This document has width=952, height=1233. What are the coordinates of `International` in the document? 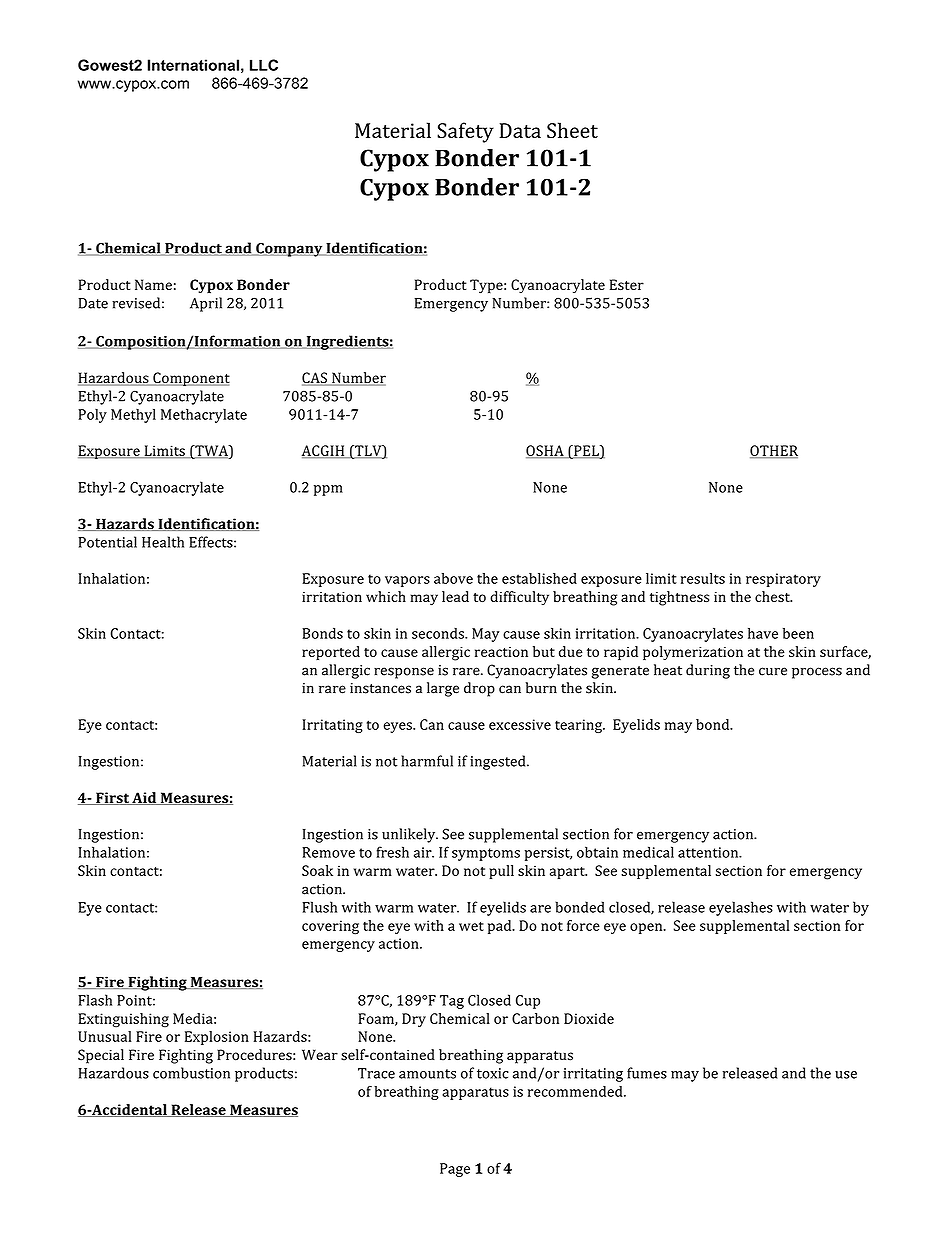 It's located at (193, 65).
